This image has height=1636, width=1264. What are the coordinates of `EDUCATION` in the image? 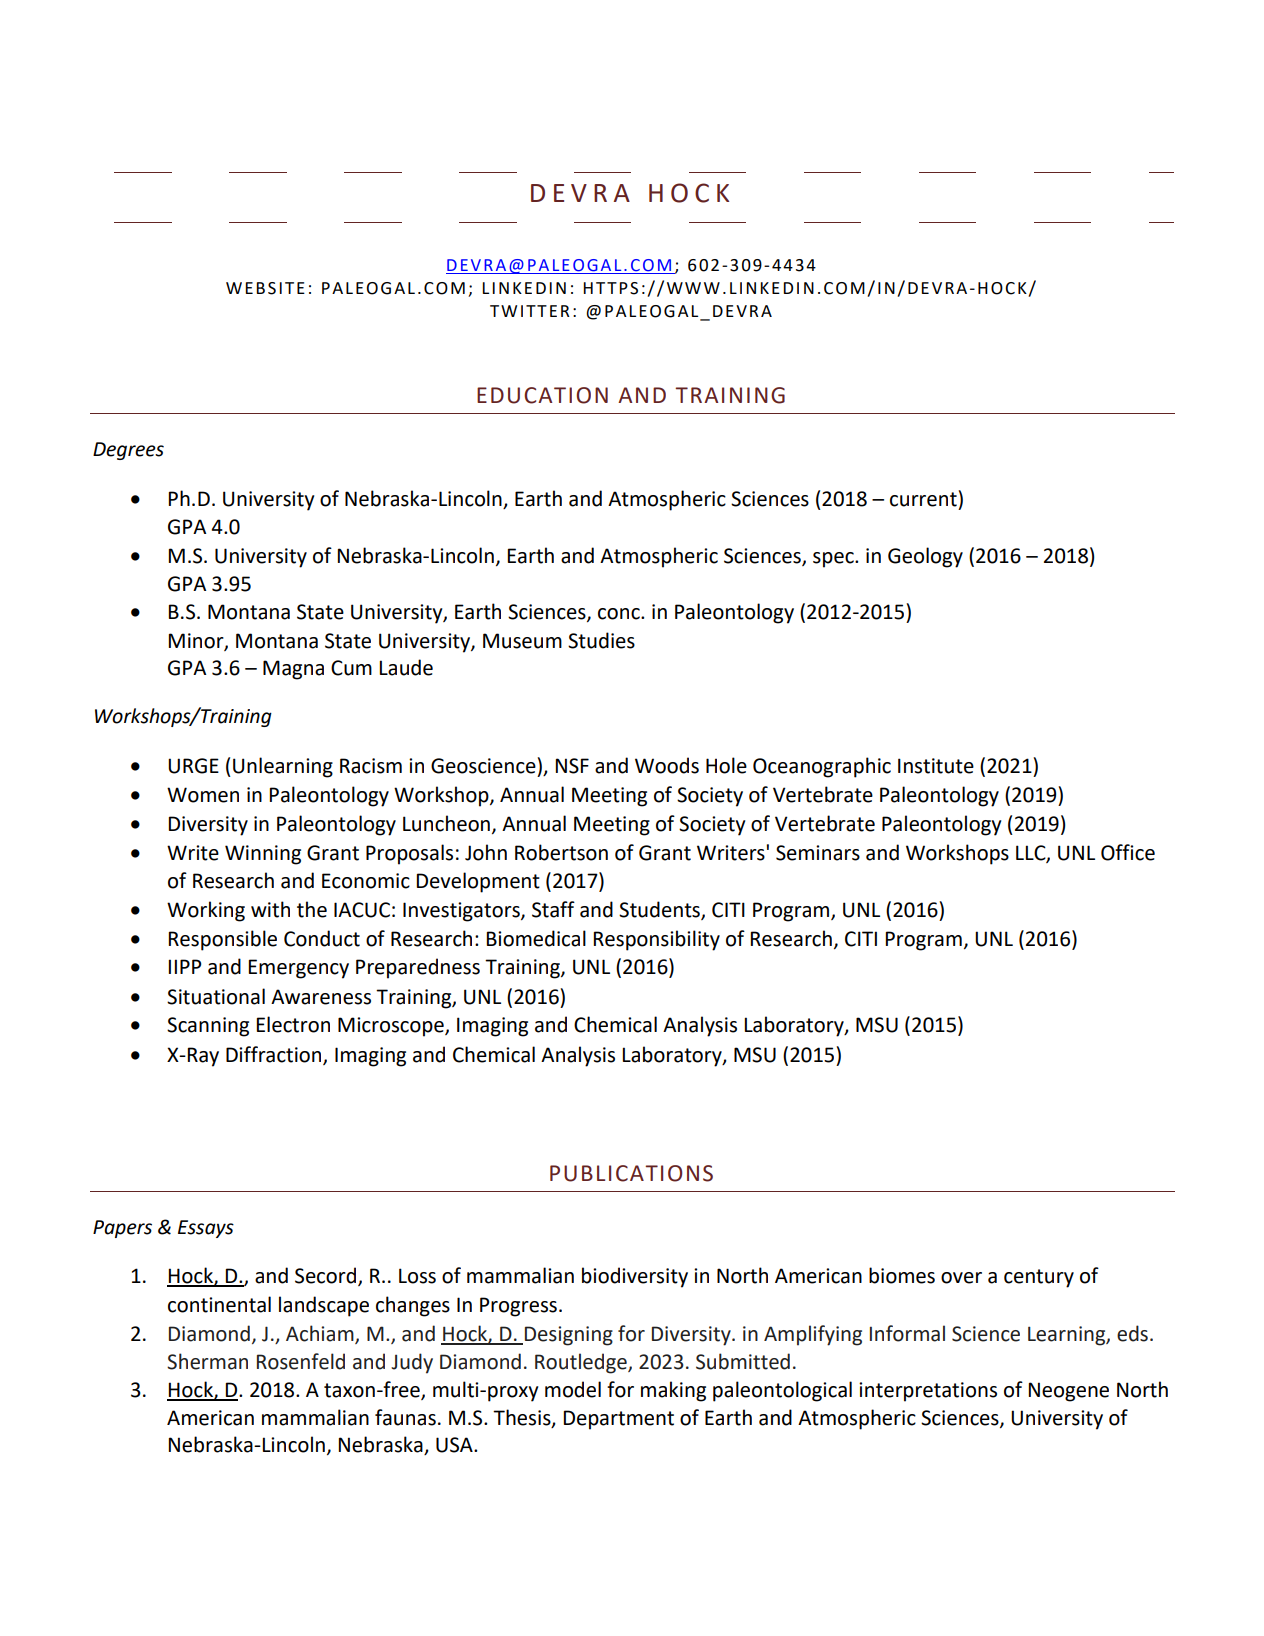 It's located at (542, 395).
